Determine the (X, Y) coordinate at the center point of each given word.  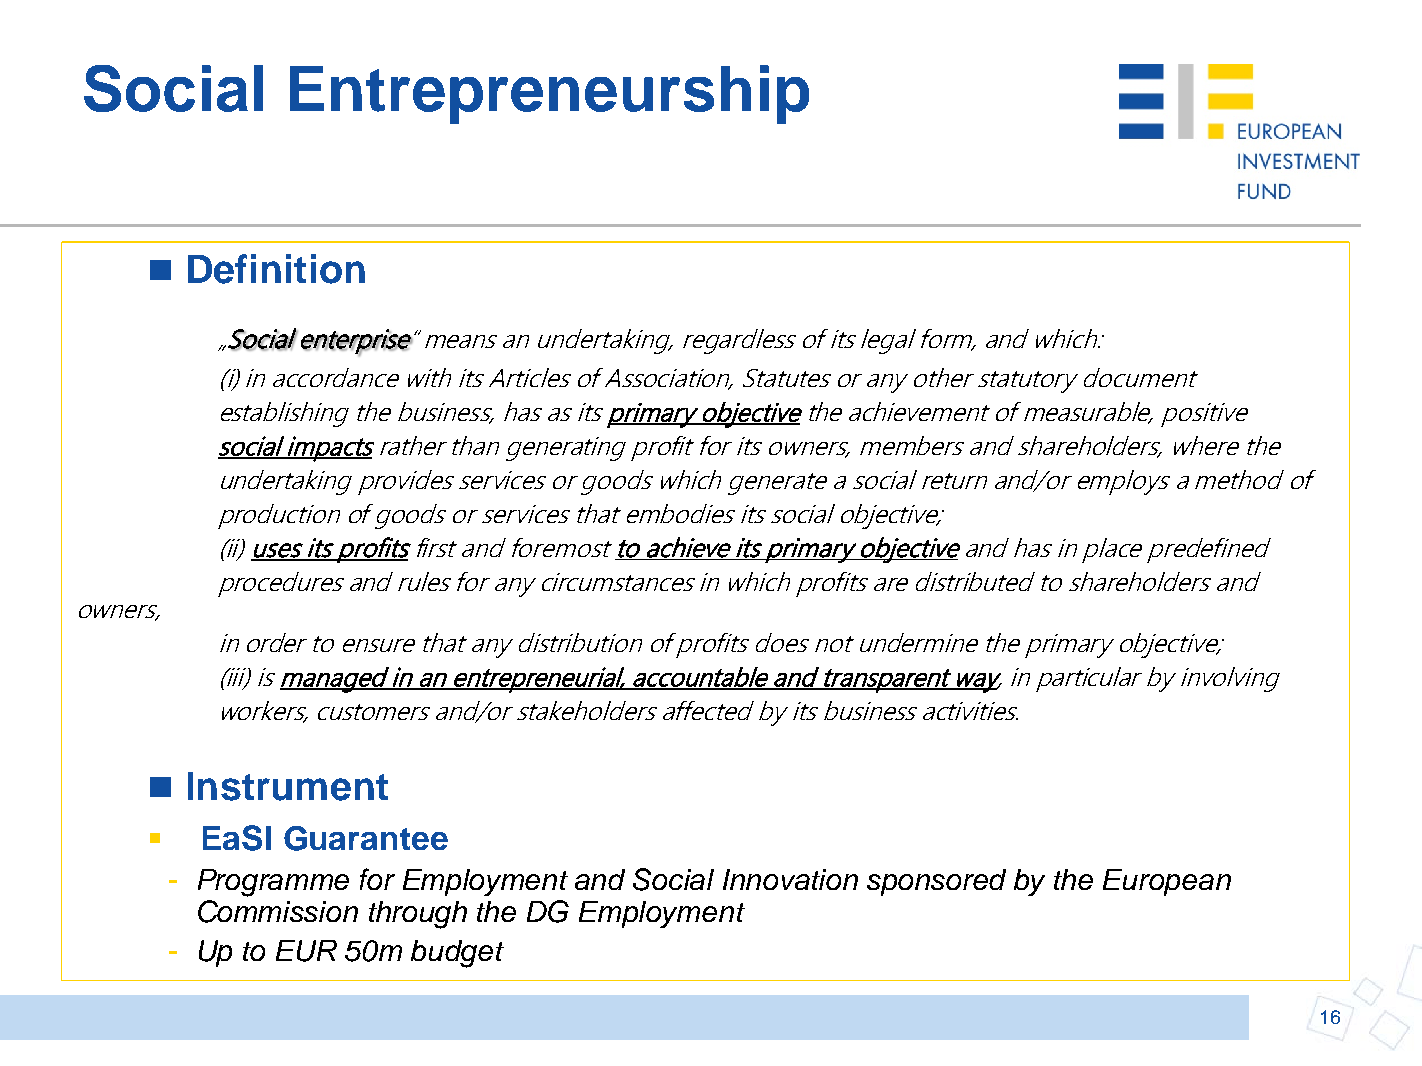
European (1167, 882)
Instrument (288, 786)
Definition (276, 269)
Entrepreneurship (549, 94)
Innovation (790, 879)
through (418, 915)
